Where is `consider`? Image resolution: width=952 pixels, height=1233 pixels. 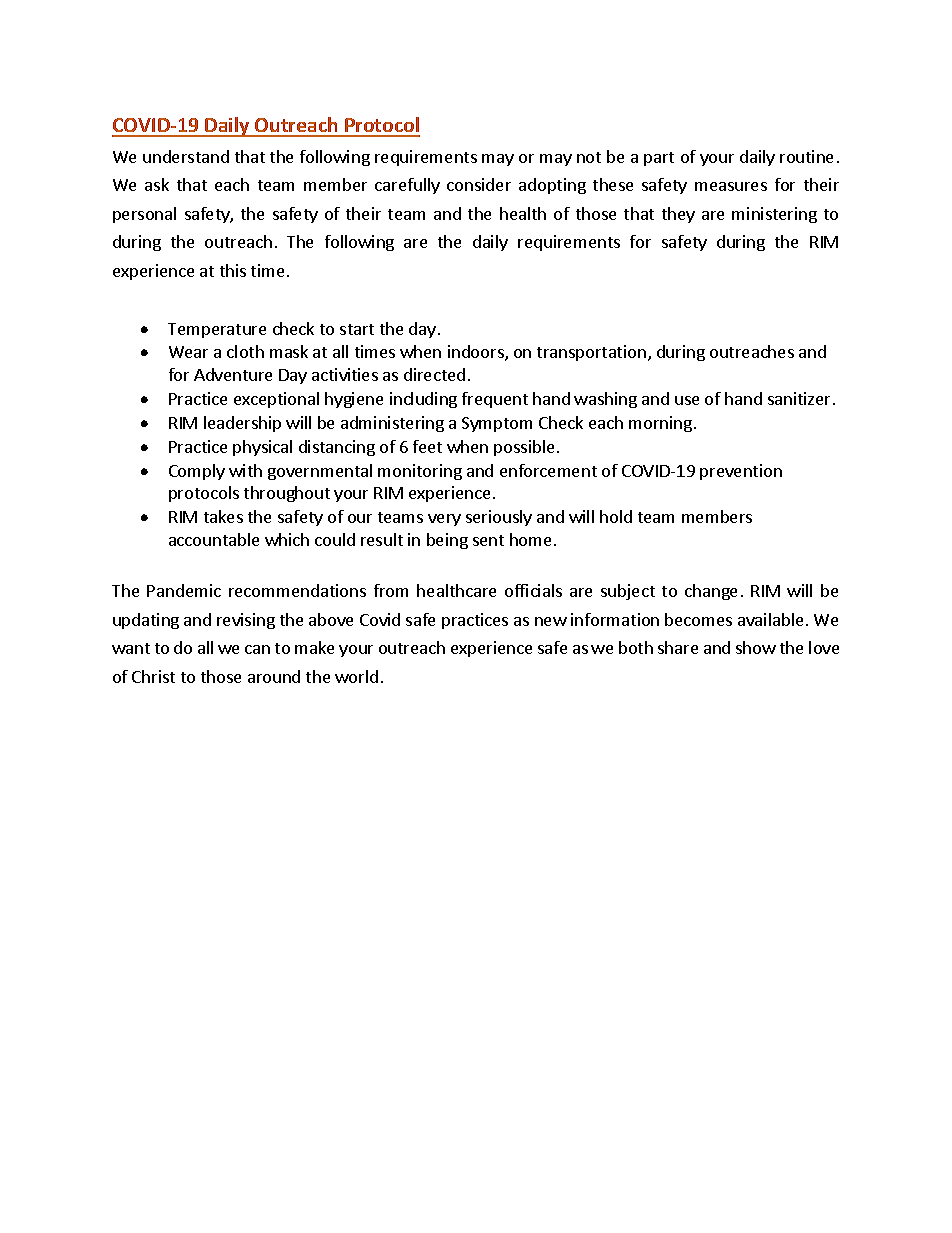
consider is located at coordinates (479, 184).
